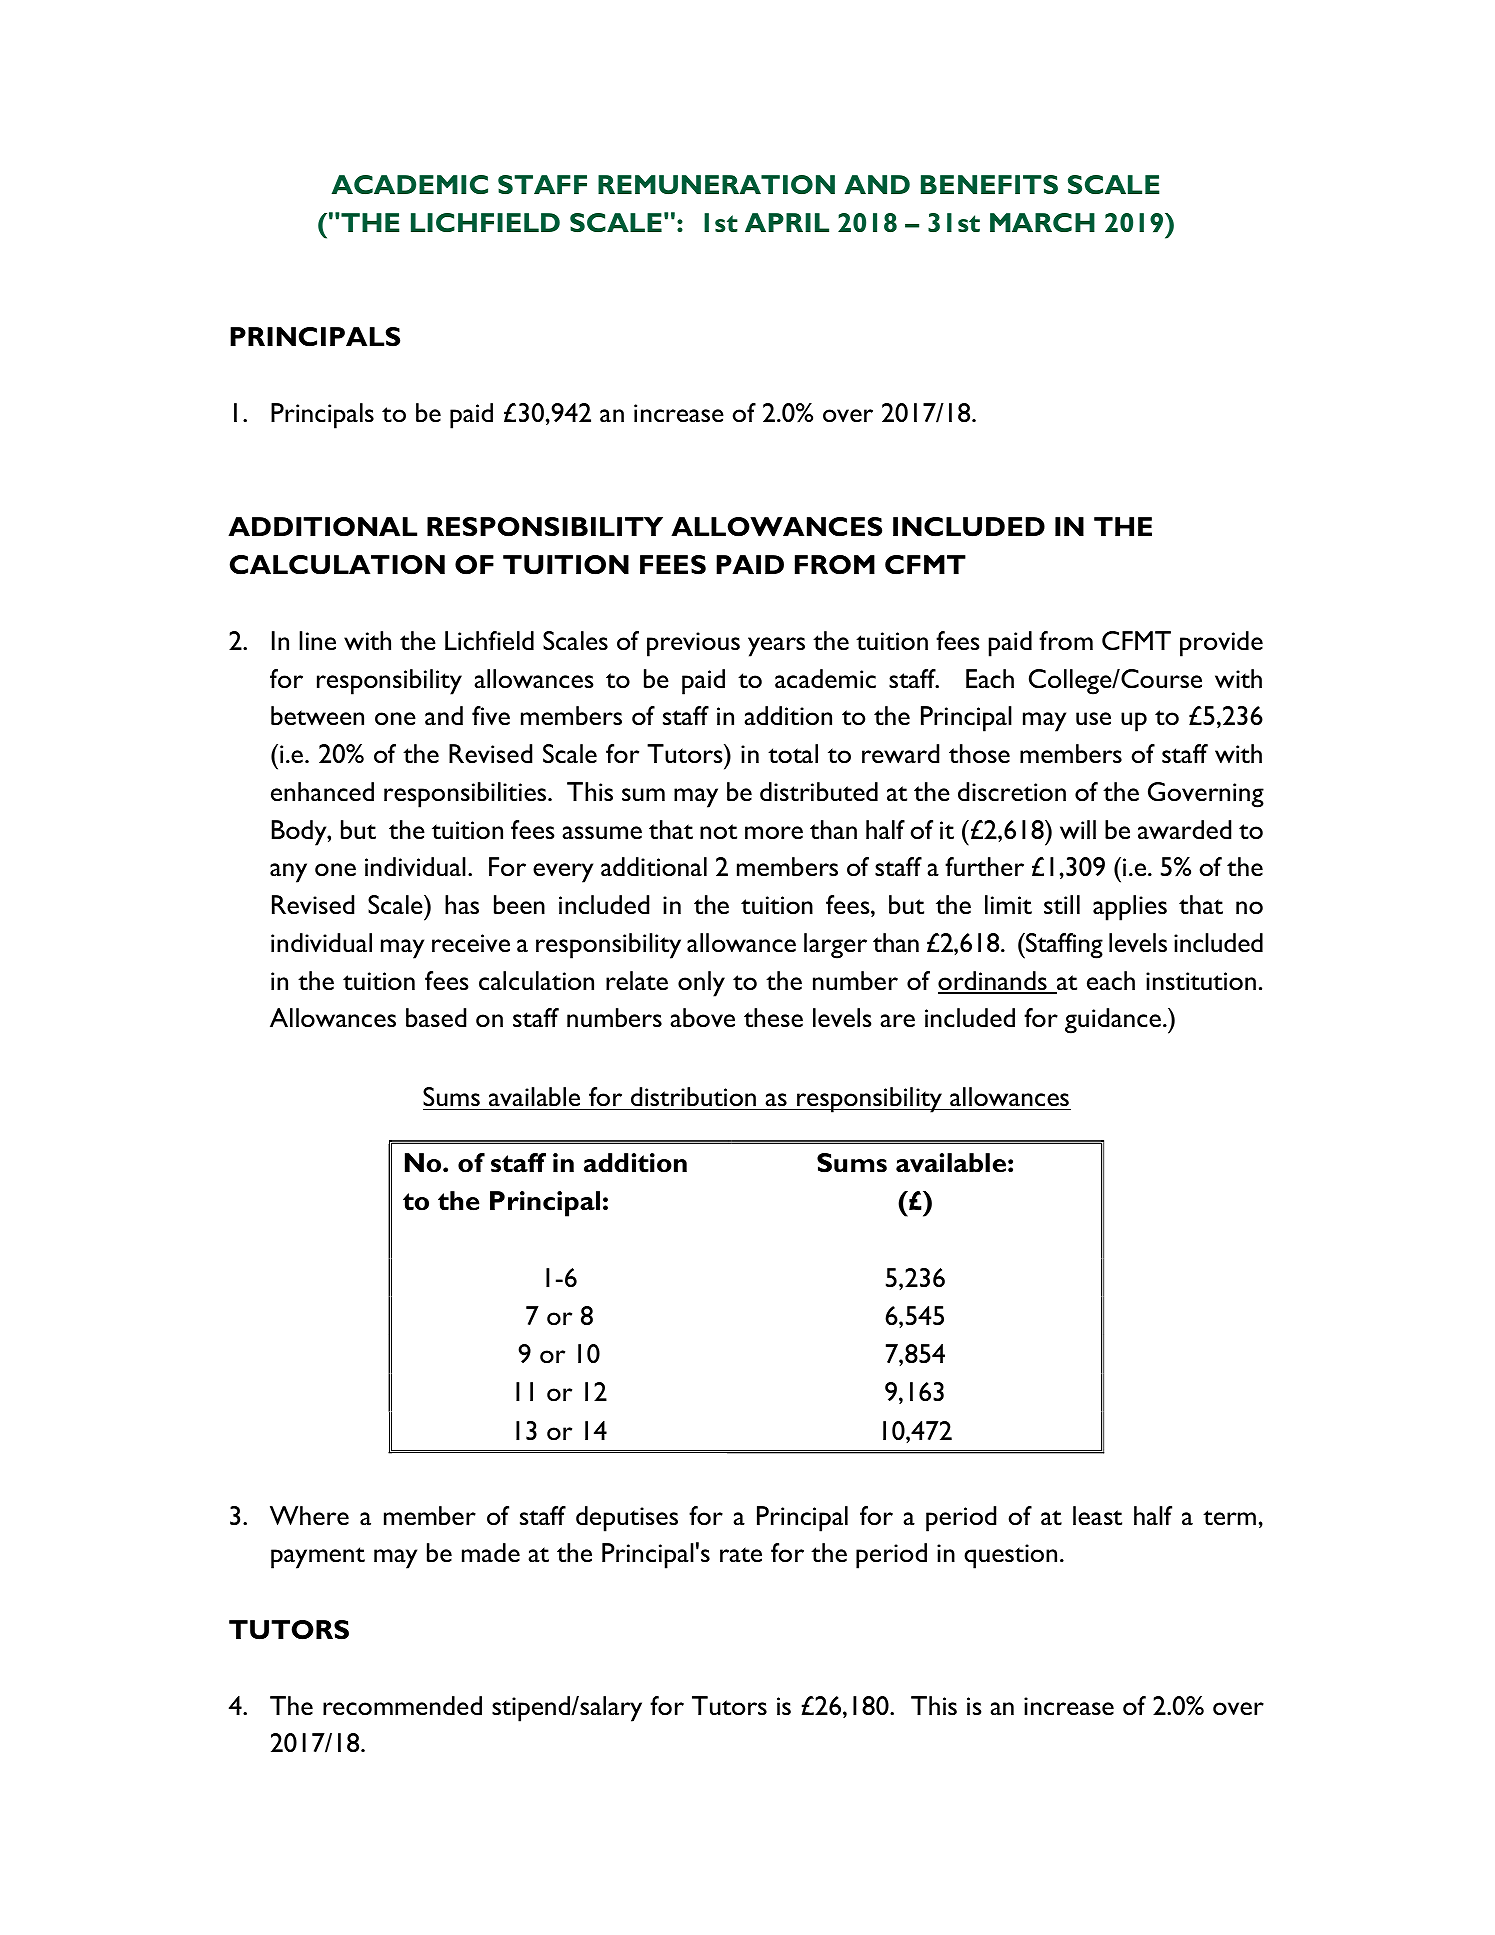  I want to click on receive, so click(471, 943).
